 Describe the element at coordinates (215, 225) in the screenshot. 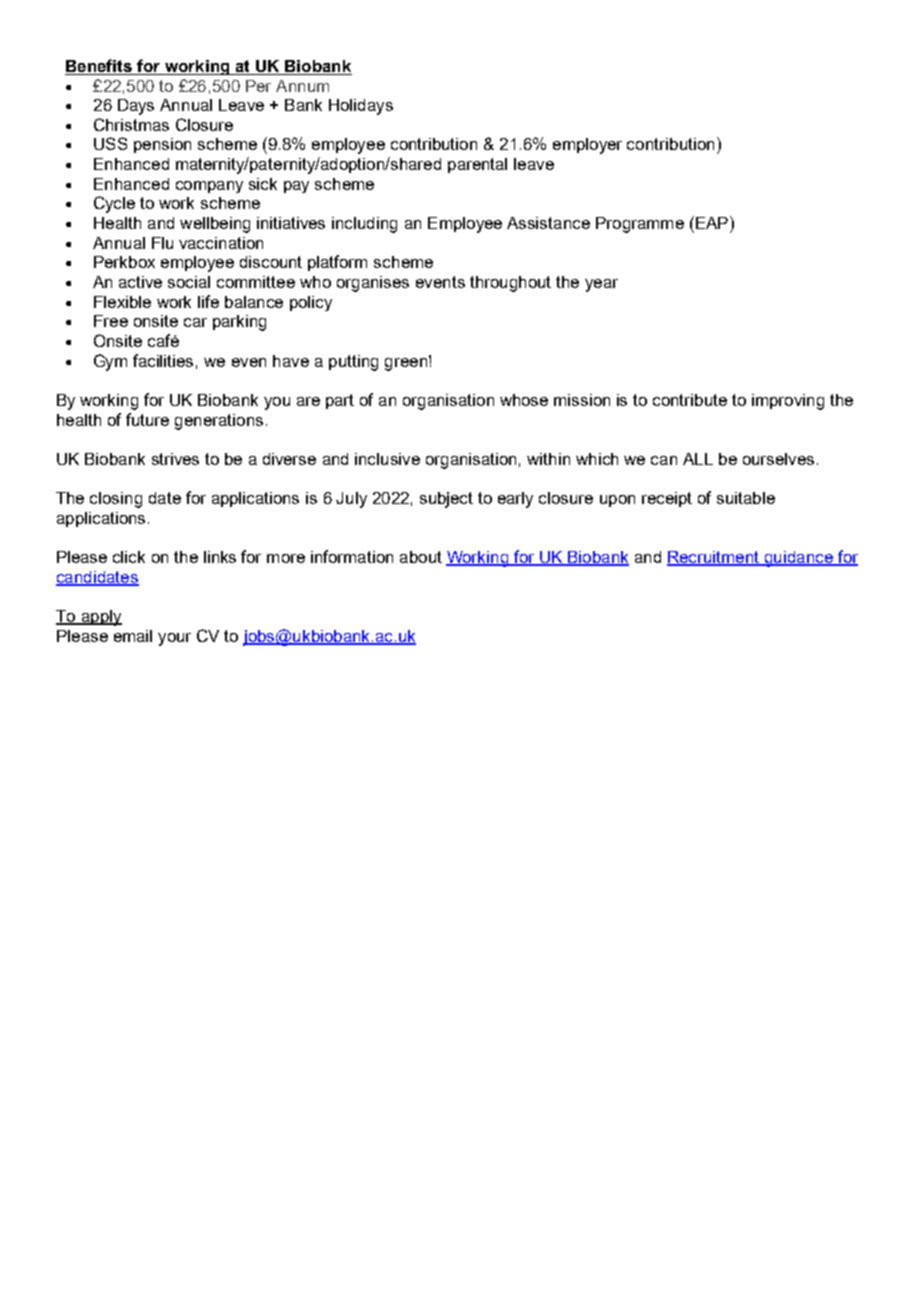

I see `wellbeing` at that location.
